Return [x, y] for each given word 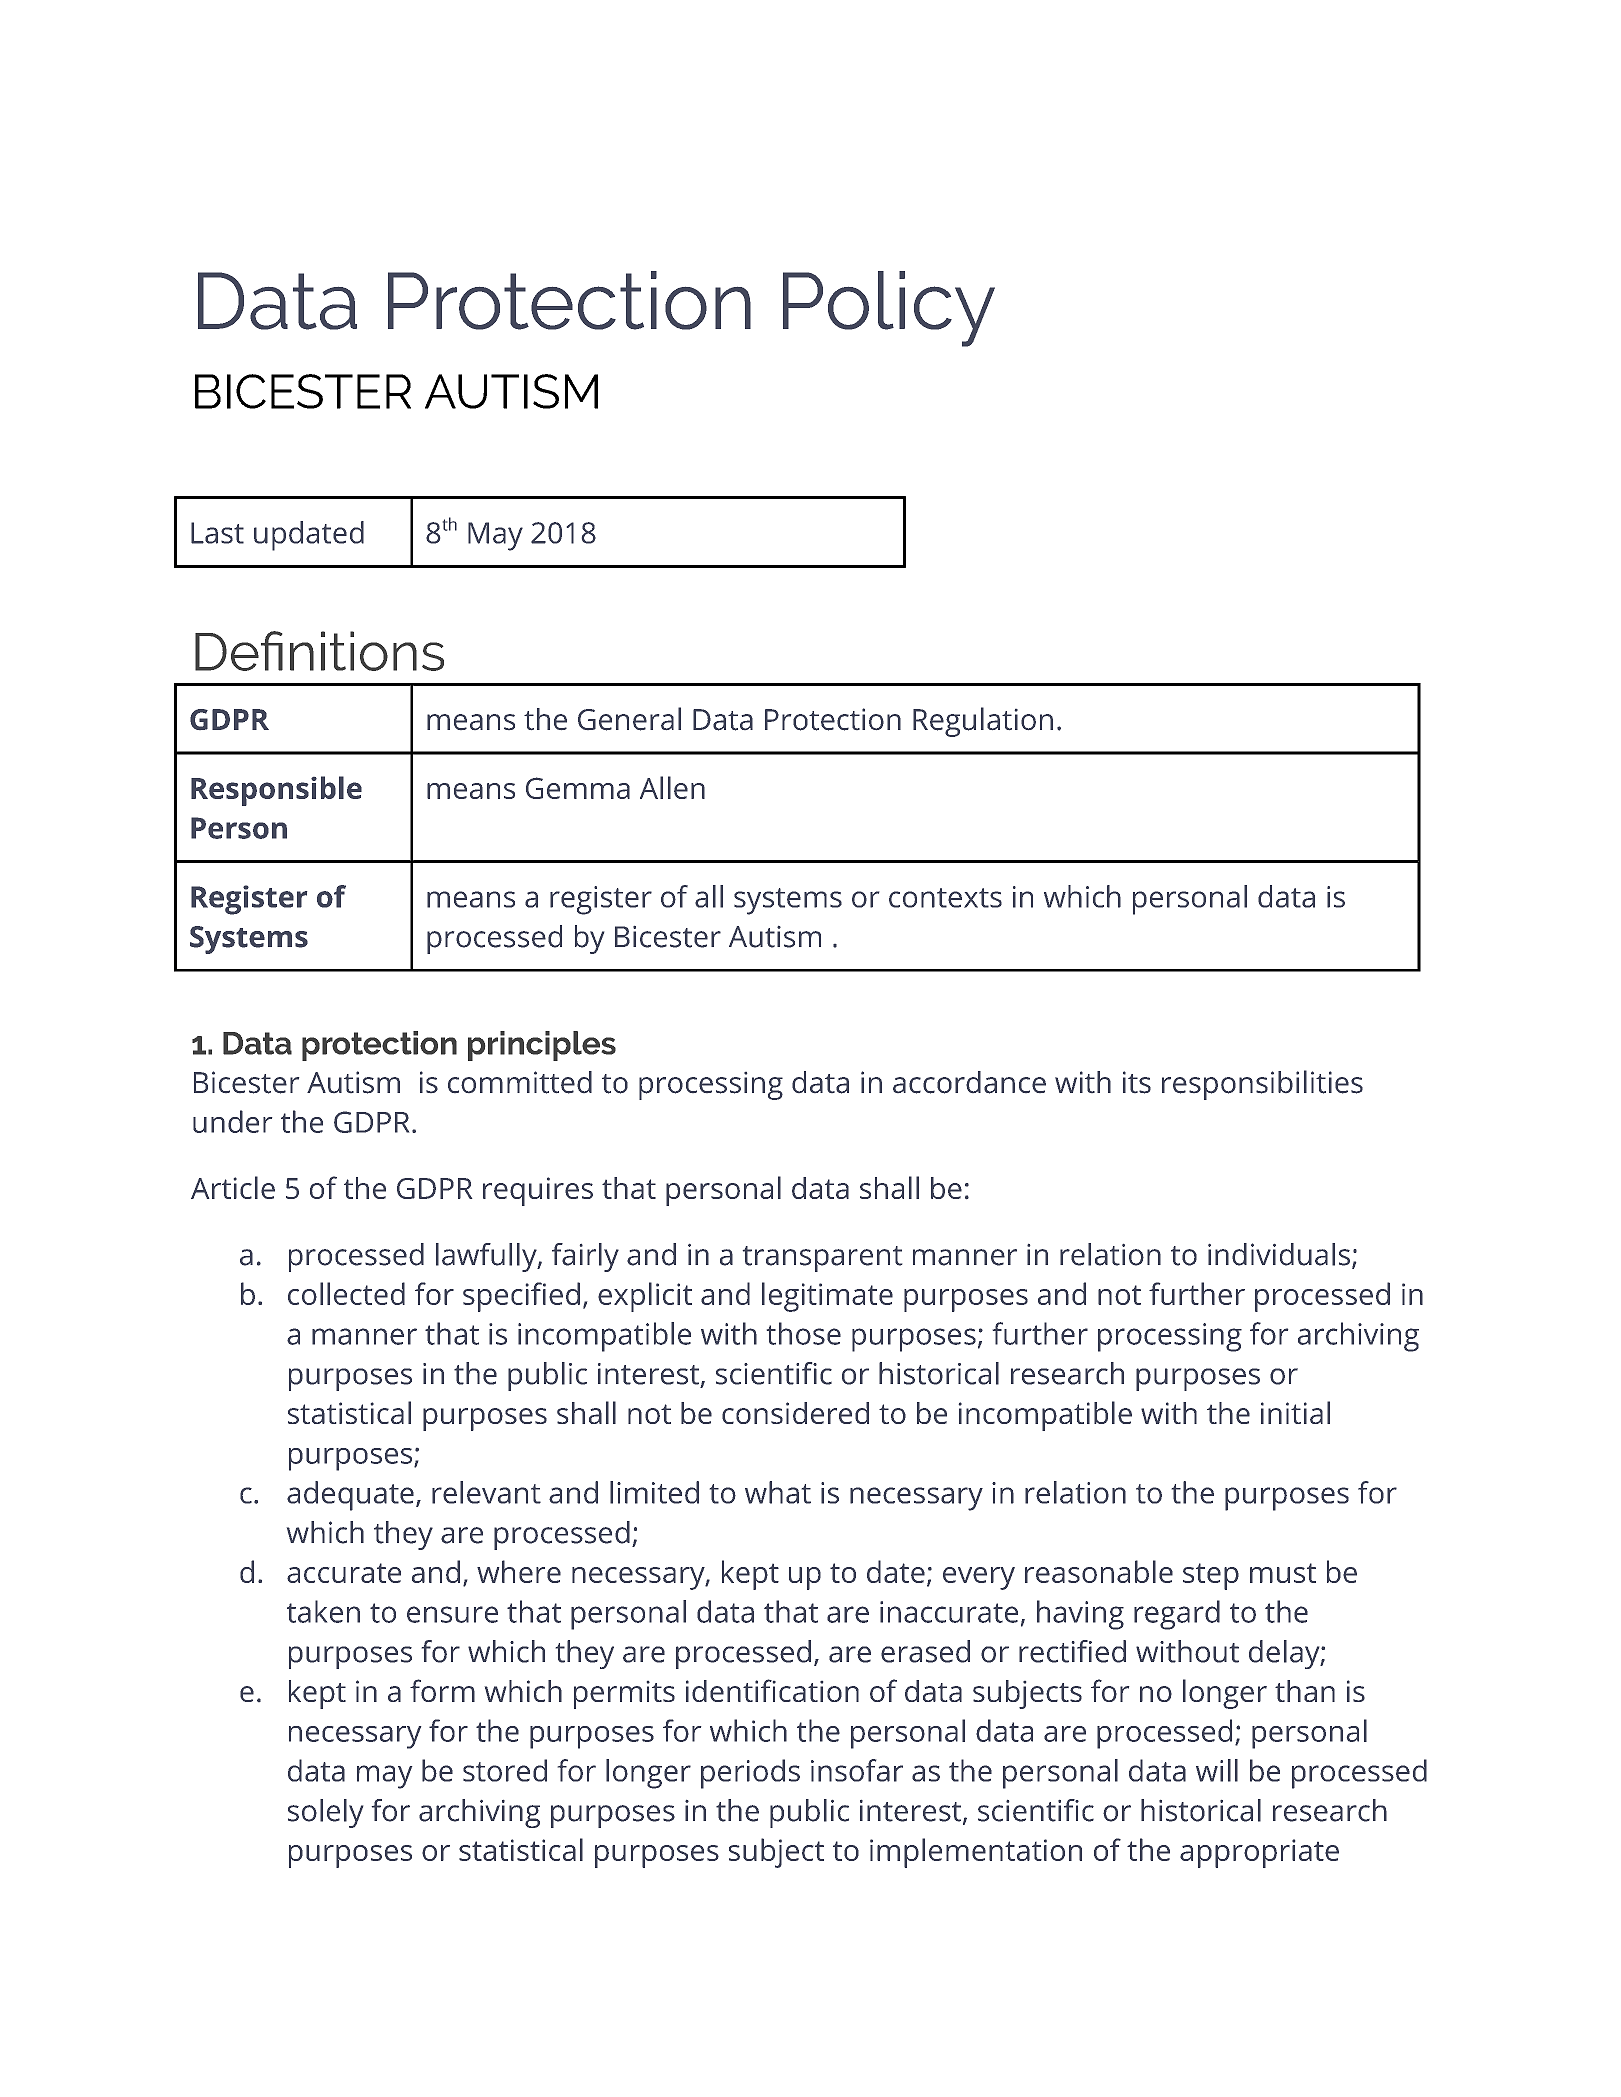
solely [325, 1813]
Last [217, 533]
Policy [889, 309]
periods [750, 1774]
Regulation [983, 722]
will [1217, 1770]
